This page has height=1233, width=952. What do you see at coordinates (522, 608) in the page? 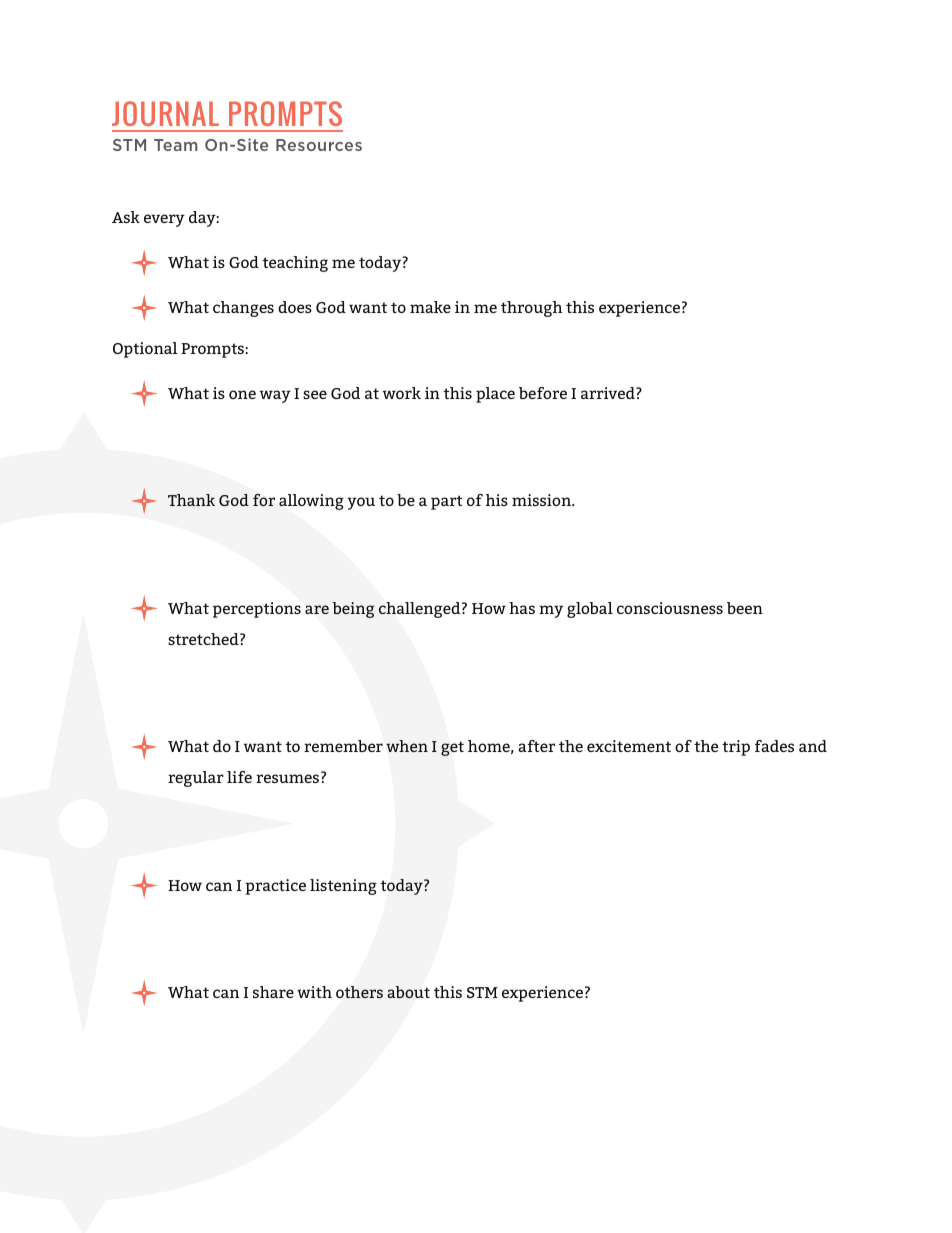
I see `has` at bounding box center [522, 608].
